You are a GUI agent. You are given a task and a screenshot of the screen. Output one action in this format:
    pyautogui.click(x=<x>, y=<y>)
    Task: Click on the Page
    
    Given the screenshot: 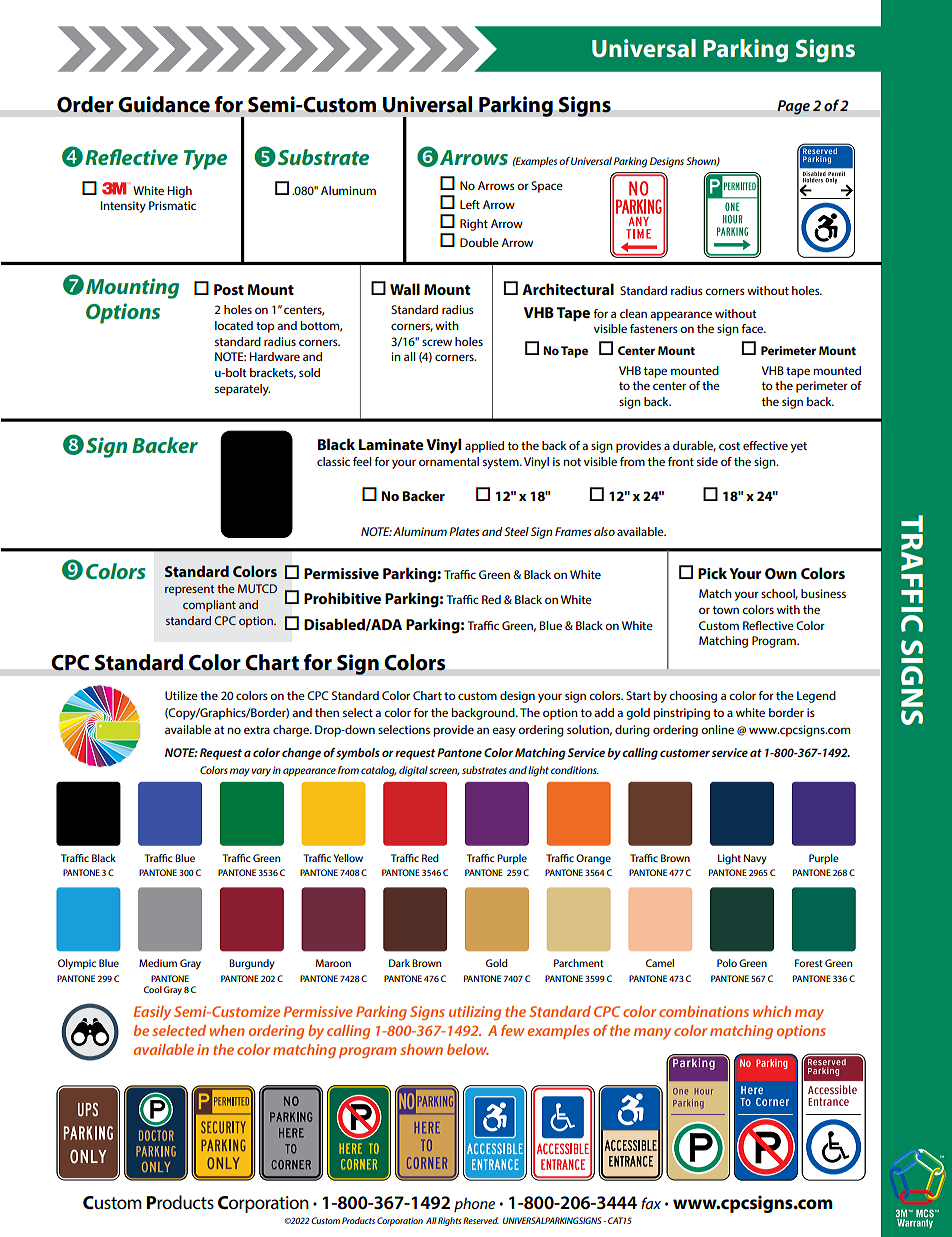 What is the action you would take?
    pyautogui.click(x=793, y=107)
